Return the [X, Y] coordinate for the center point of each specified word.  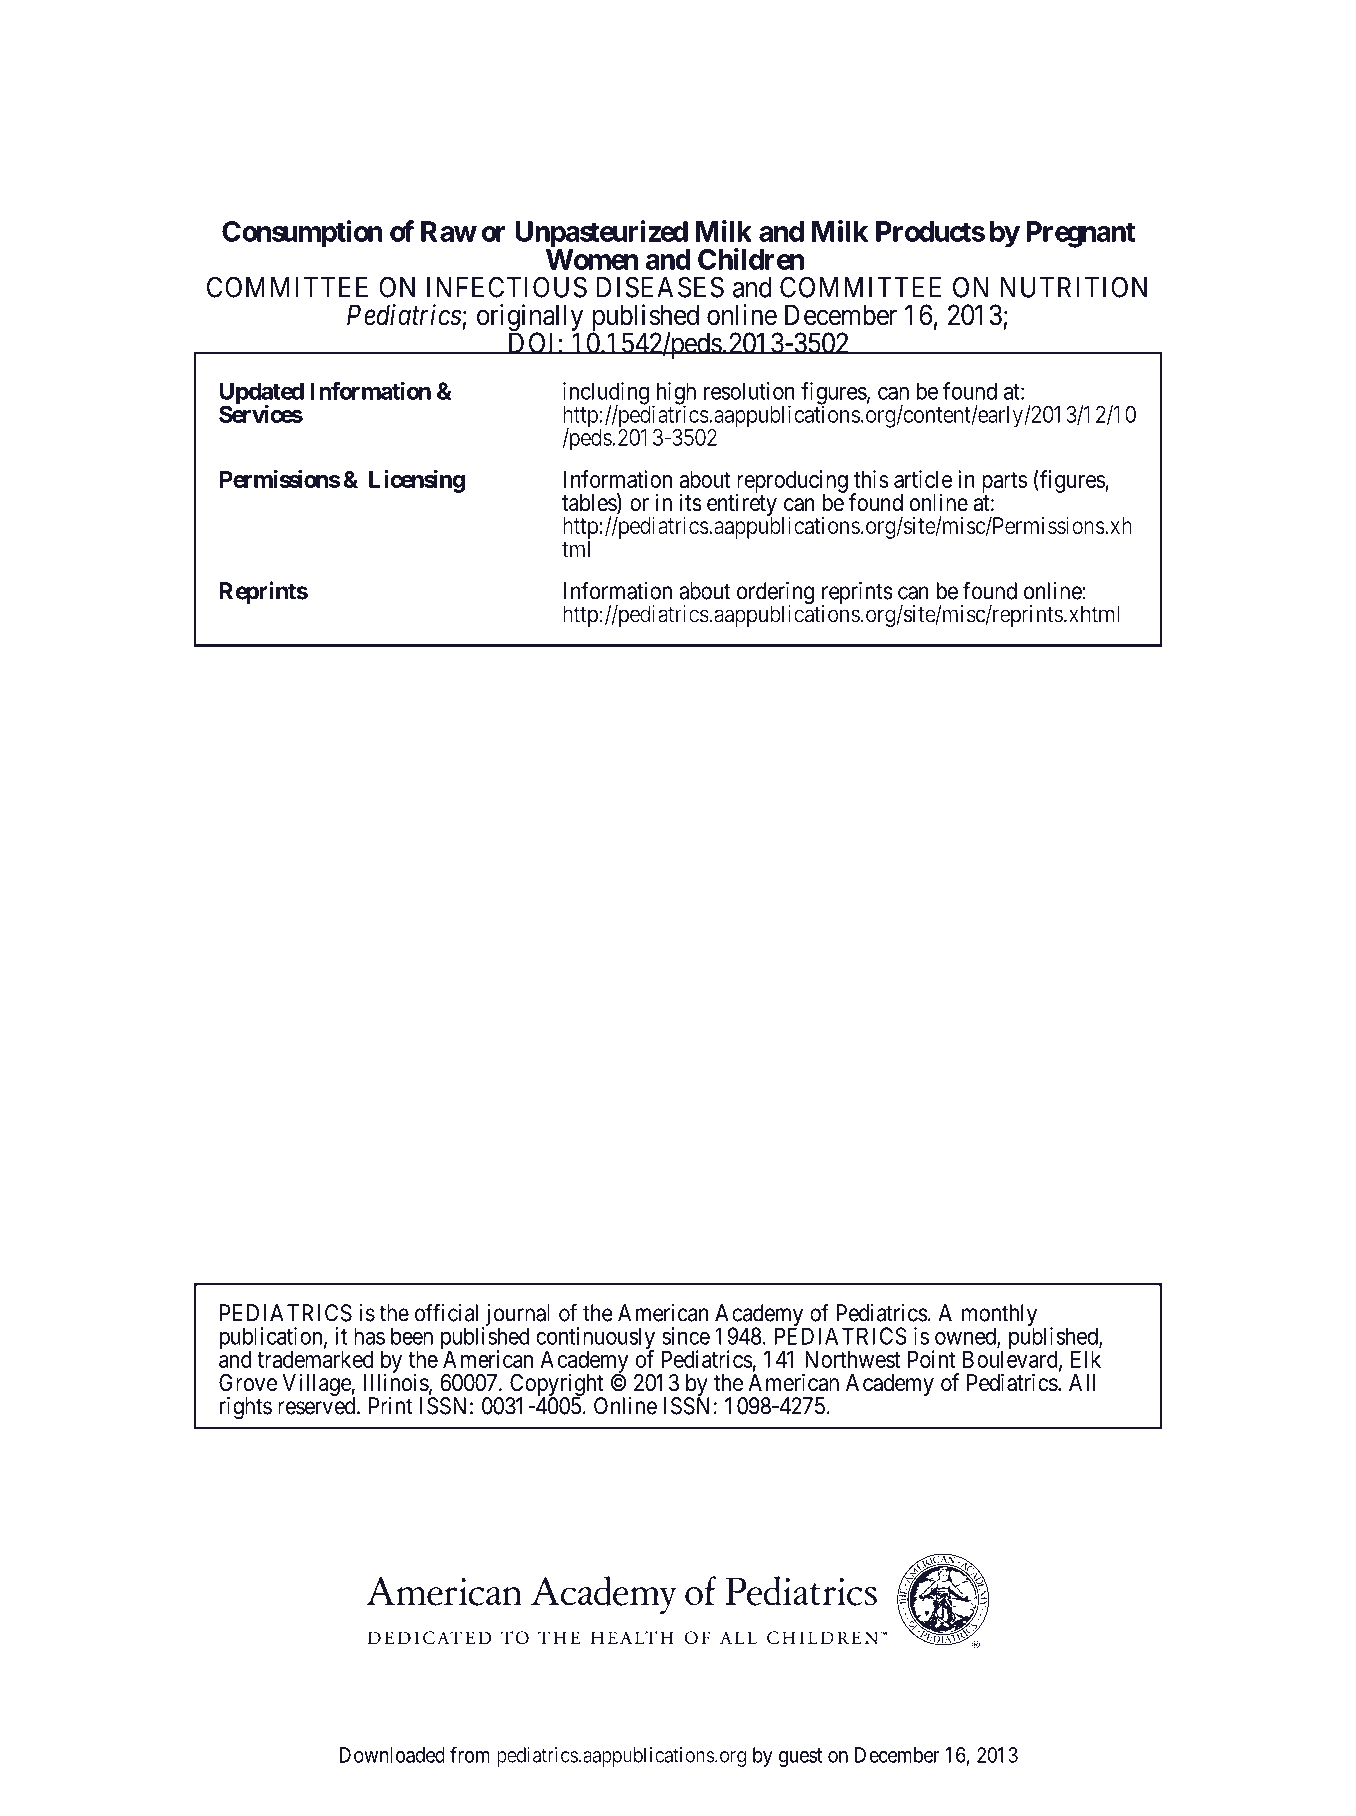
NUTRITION [1074, 287]
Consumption [302, 233]
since [686, 1336]
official [446, 1312]
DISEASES [660, 287]
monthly [999, 1316]
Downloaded [392, 1755]
